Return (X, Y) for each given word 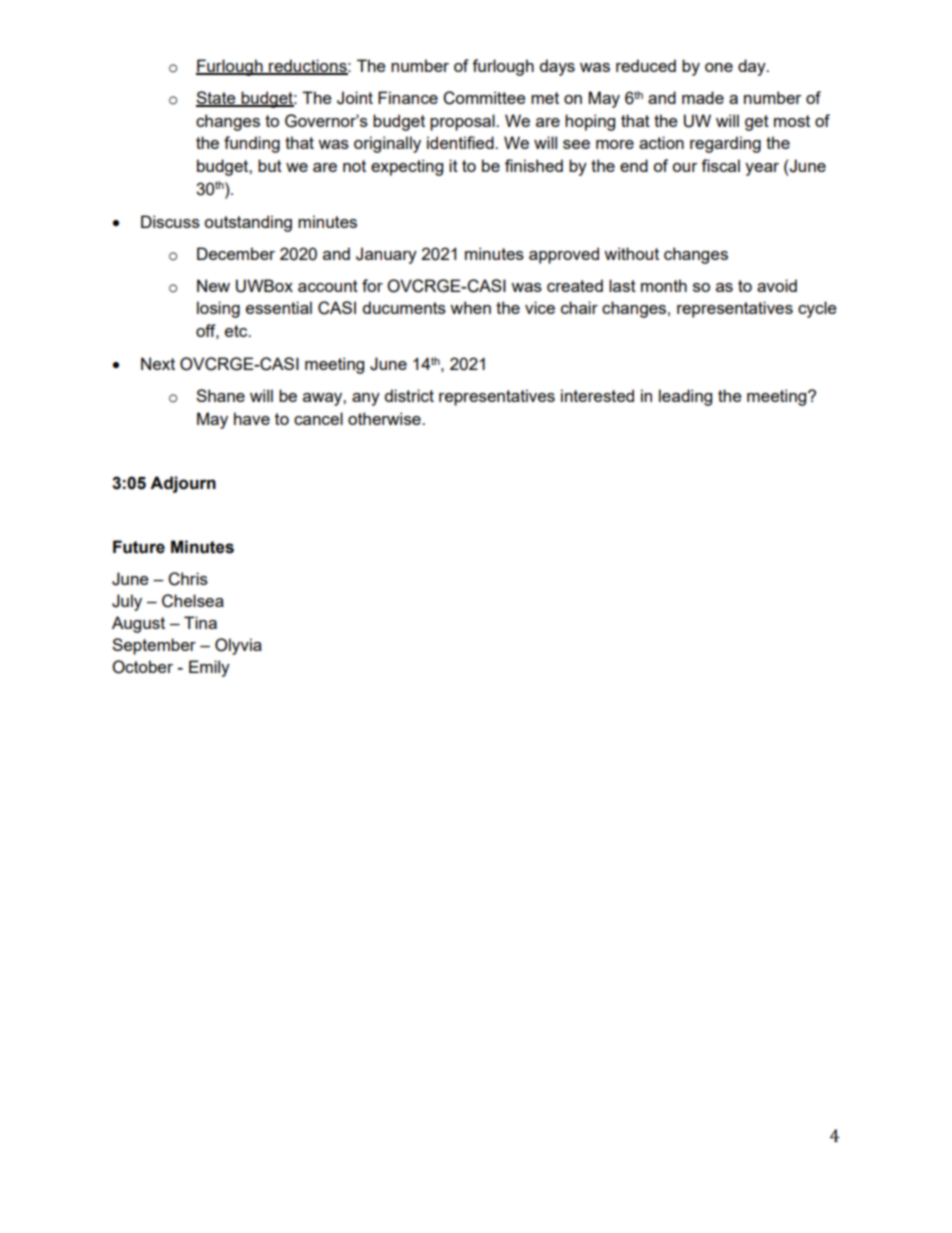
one (719, 67)
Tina (200, 622)
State (217, 99)
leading (685, 397)
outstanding (248, 223)
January (386, 255)
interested (597, 395)
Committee (484, 98)
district (409, 395)
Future (139, 547)
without (631, 253)
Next (158, 363)
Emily (209, 668)
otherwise (385, 418)
